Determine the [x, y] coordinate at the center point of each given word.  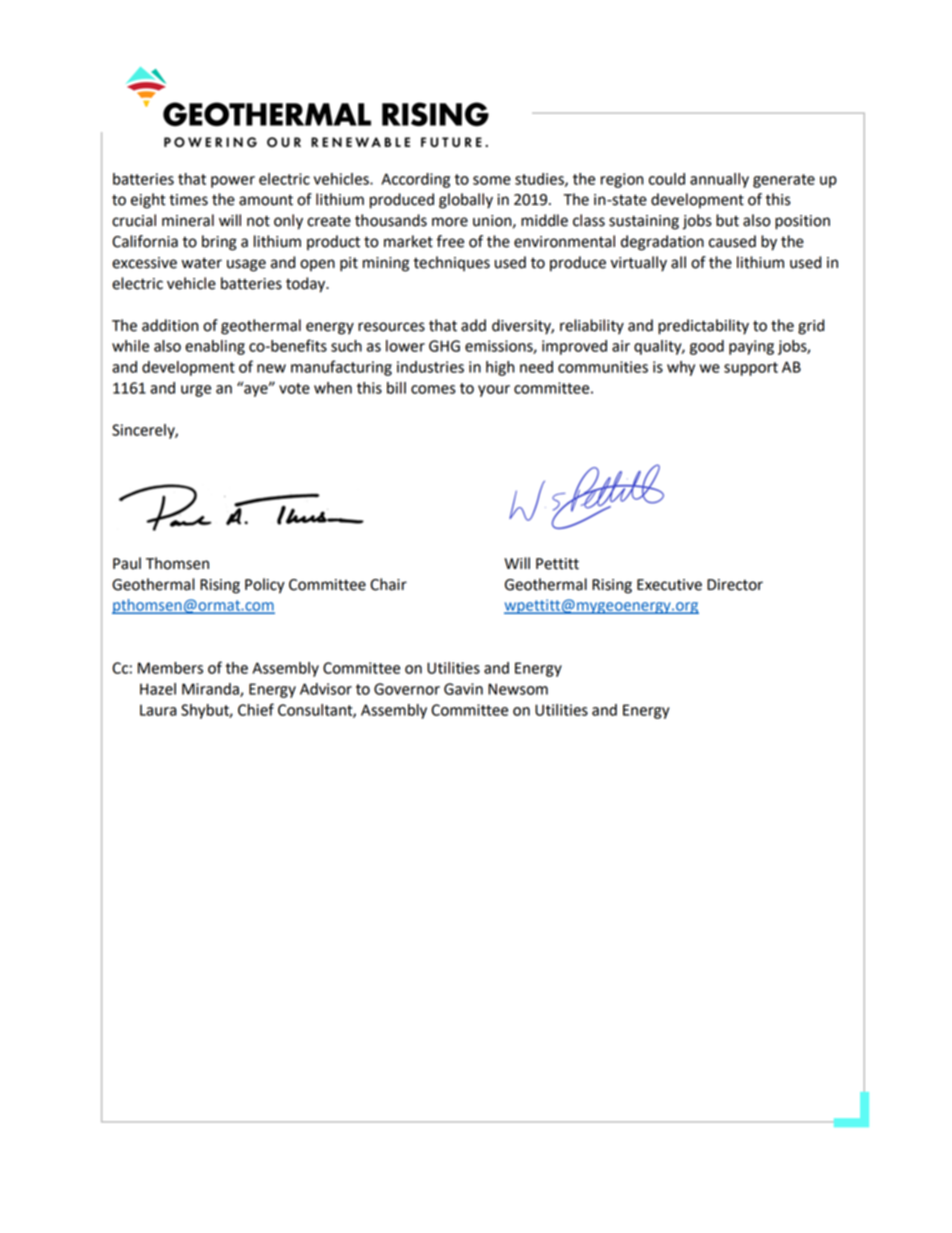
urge [196, 391]
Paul [127, 563]
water [202, 263]
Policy [265, 586]
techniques [451, 263]
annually [719, 180]
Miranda [211, 690]
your [494, 391]
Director [735, 585]
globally [466, 201]
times [188, 200]
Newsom [518, 689]
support [751, 369]
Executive [669, 585]
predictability [703, 327]
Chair [388, 584]
